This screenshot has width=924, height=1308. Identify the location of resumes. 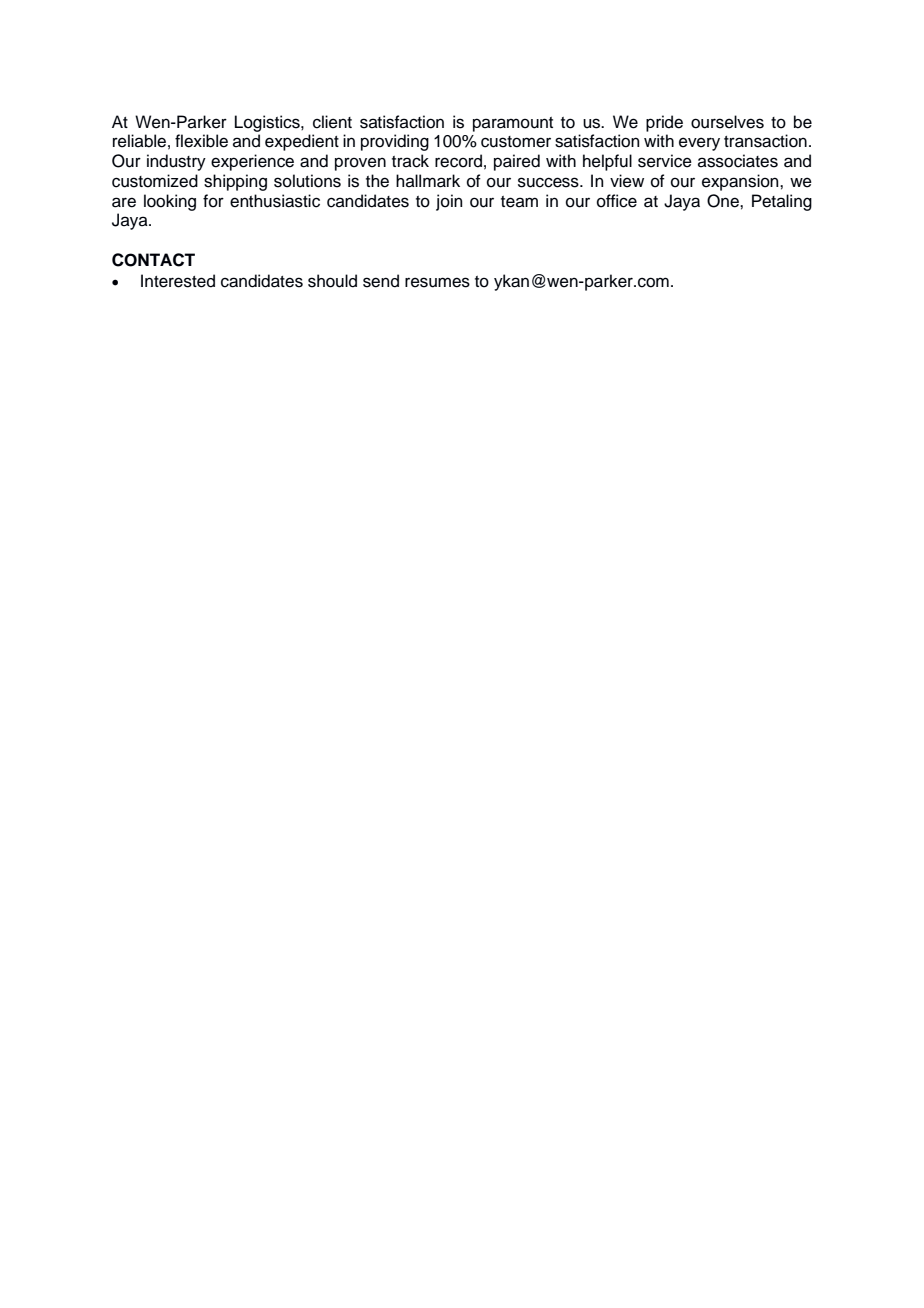
(437, 282).
